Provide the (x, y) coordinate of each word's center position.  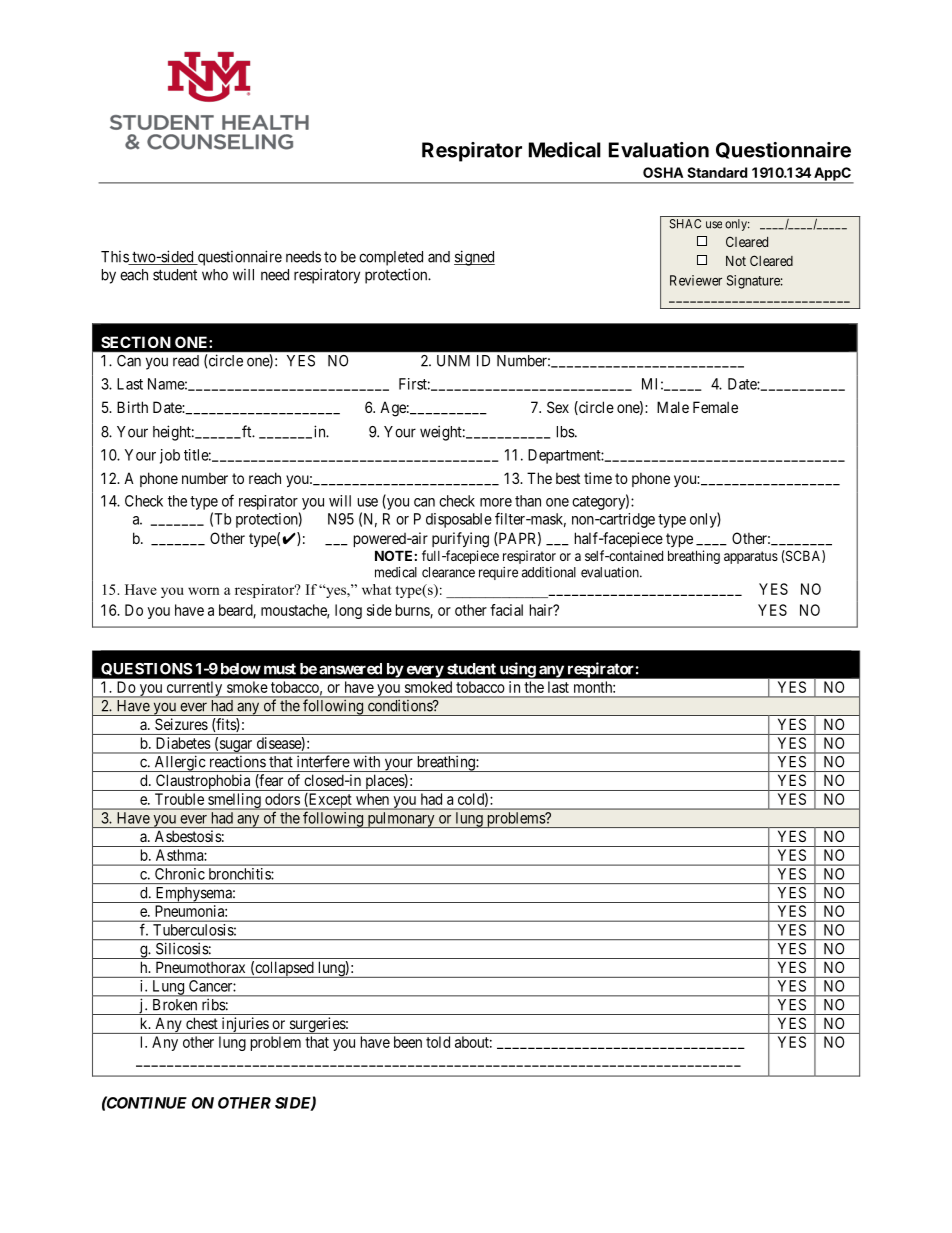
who (215, 275)
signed (474, 258)
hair (542, 610)
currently (194, 689)
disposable (459, 520)
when (372, 799)
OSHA (663, 172)
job (170, 456)
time (598, 478)
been (408, 1042)
